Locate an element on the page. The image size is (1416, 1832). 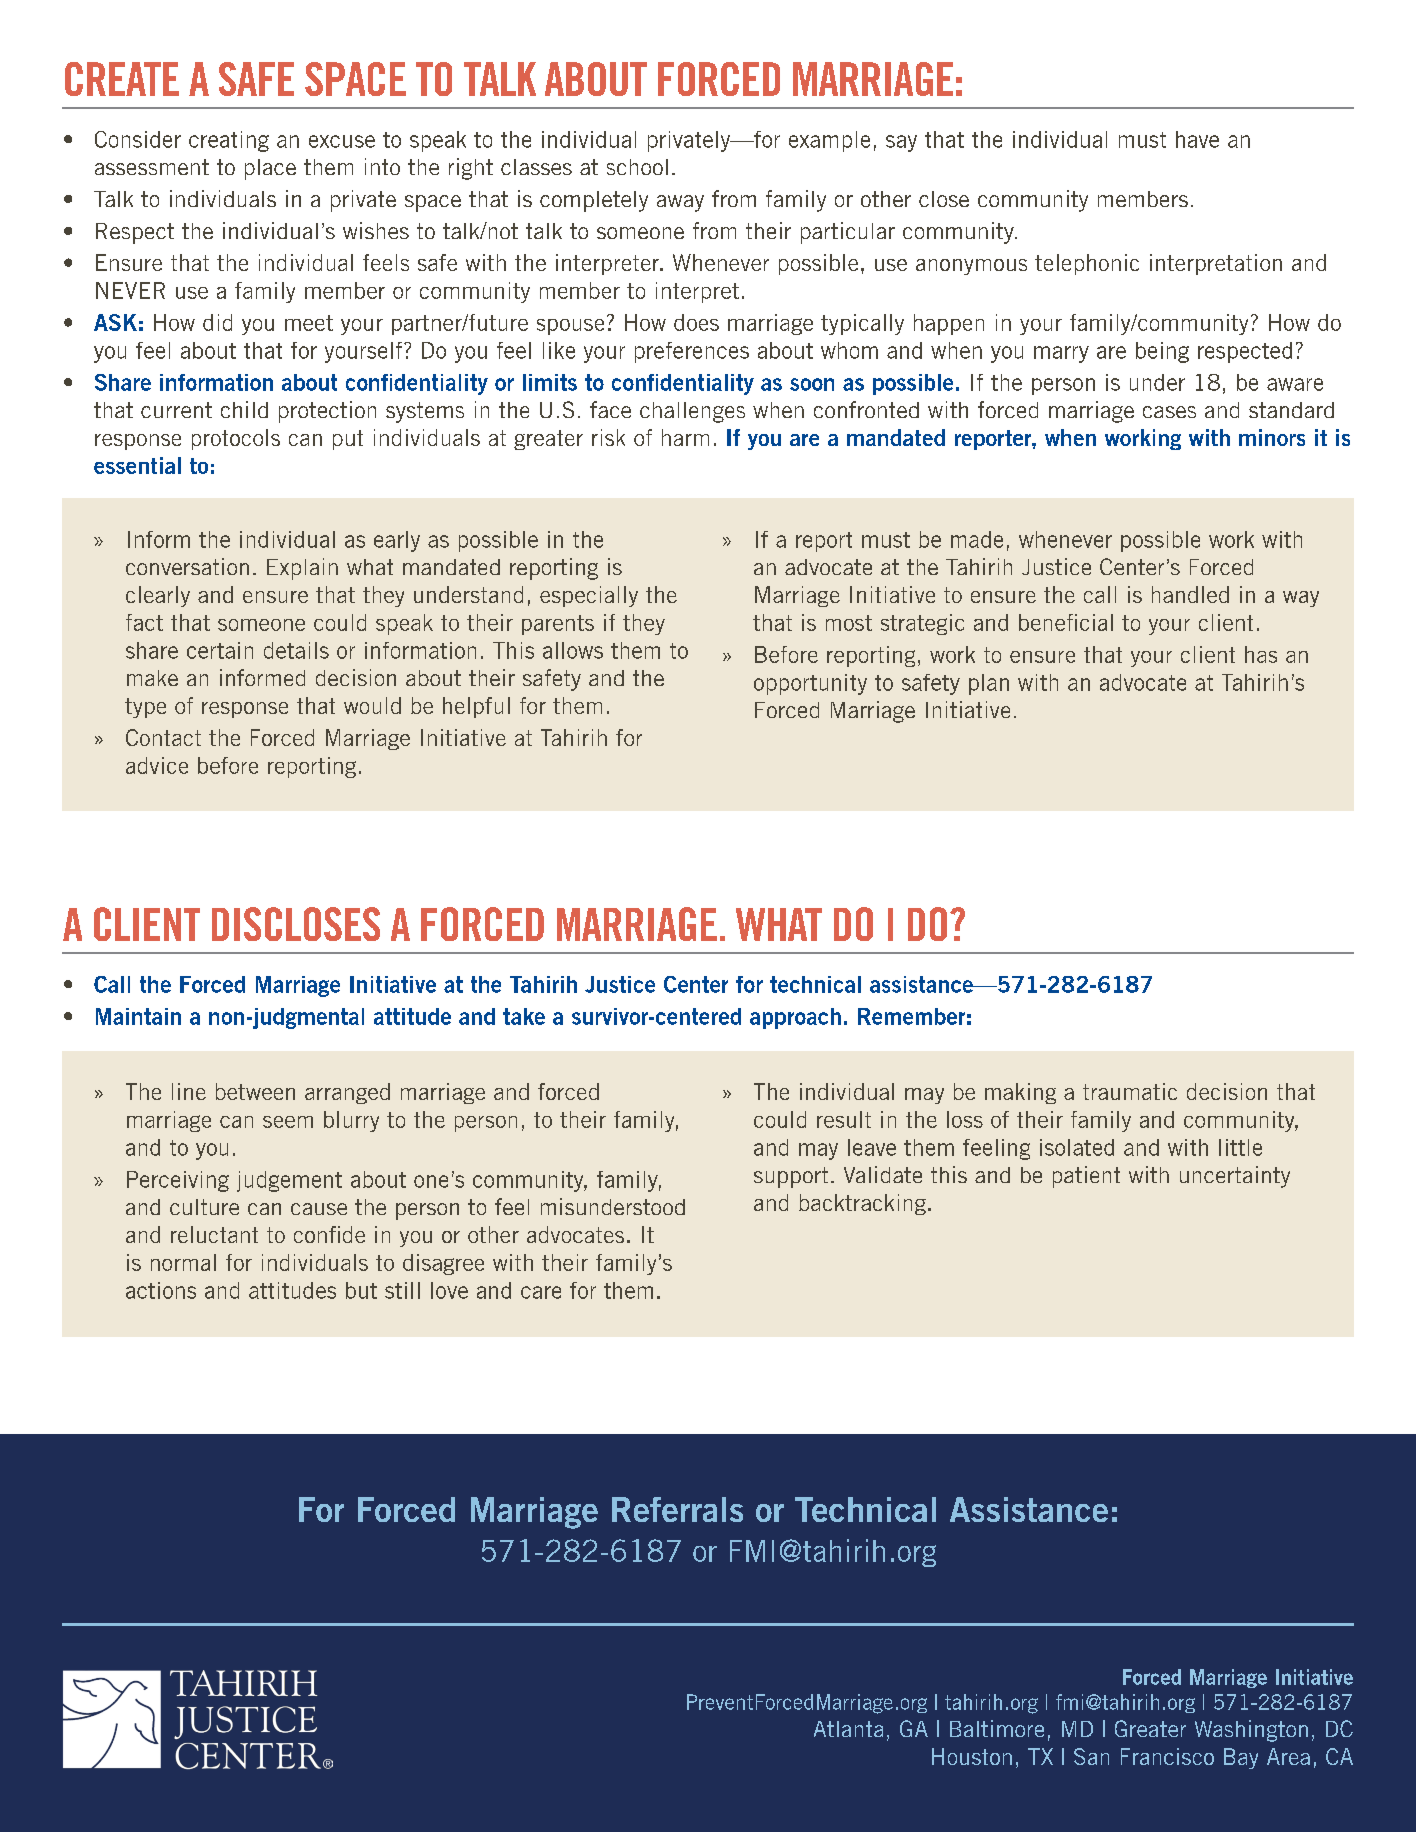
handled is located at coordinates (1190, 594).
